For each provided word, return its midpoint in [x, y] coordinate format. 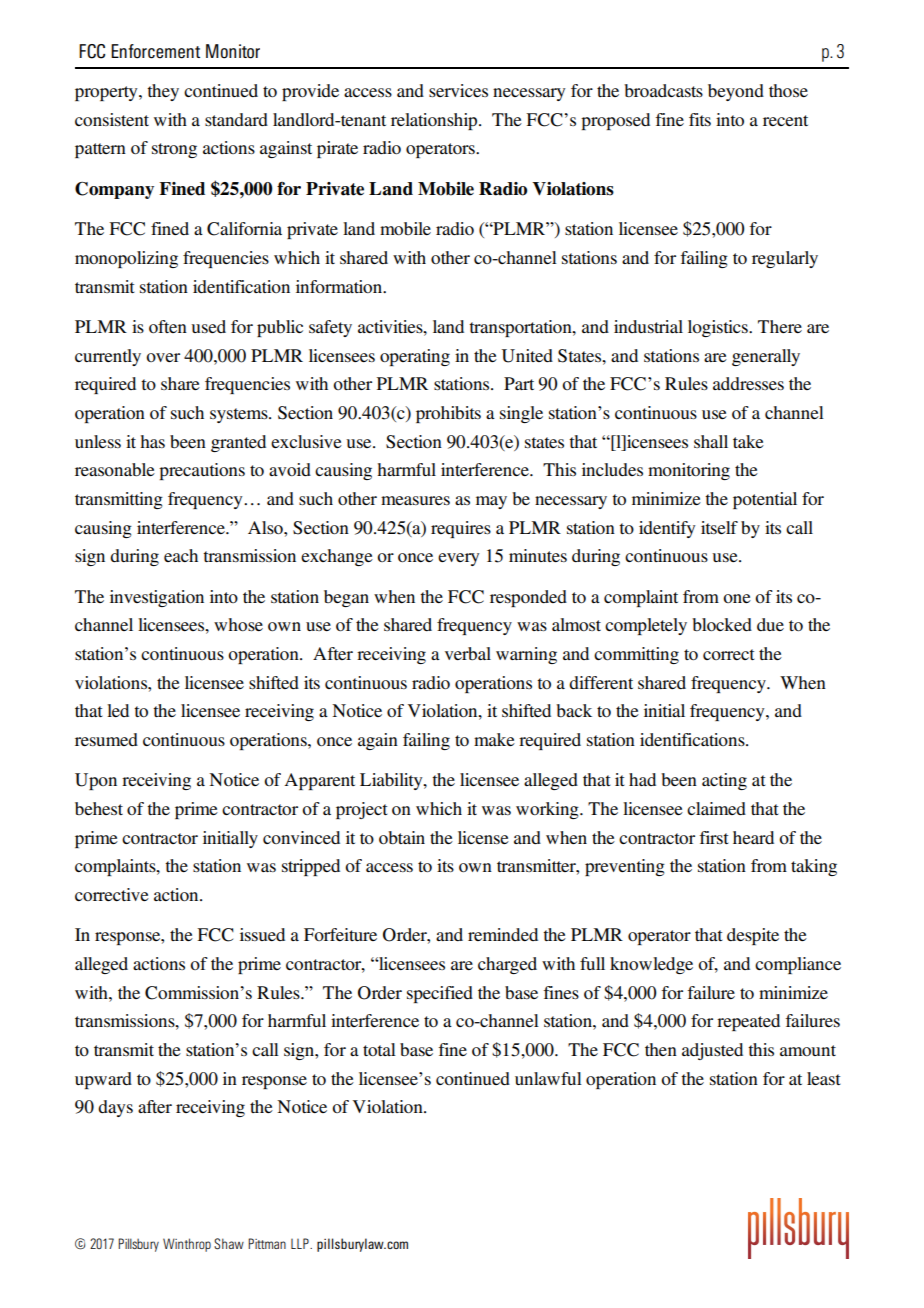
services [458, 90]
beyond [736, 92]
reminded [503, 934]
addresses [748, 383]
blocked [722, 624]
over [163, 357]
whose [238, 624]
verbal [468, 653]
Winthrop [187, 1245]
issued [262, 934]
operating [415, 357]
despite [753, 936]
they [163, 92]
